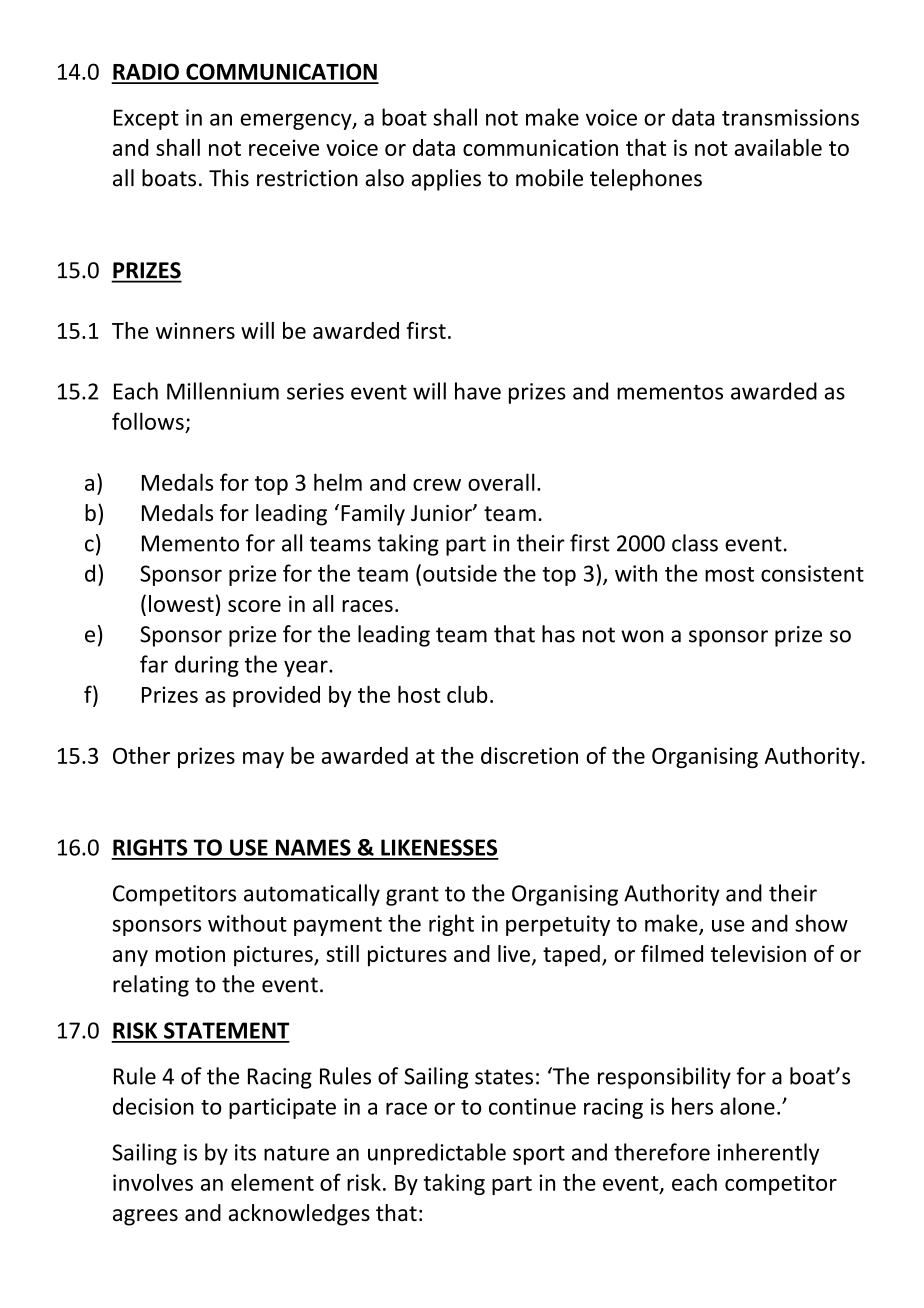  What do you see at coordinates (778, 147) in the page?
I see `available` at bounding box center [778, 147].
